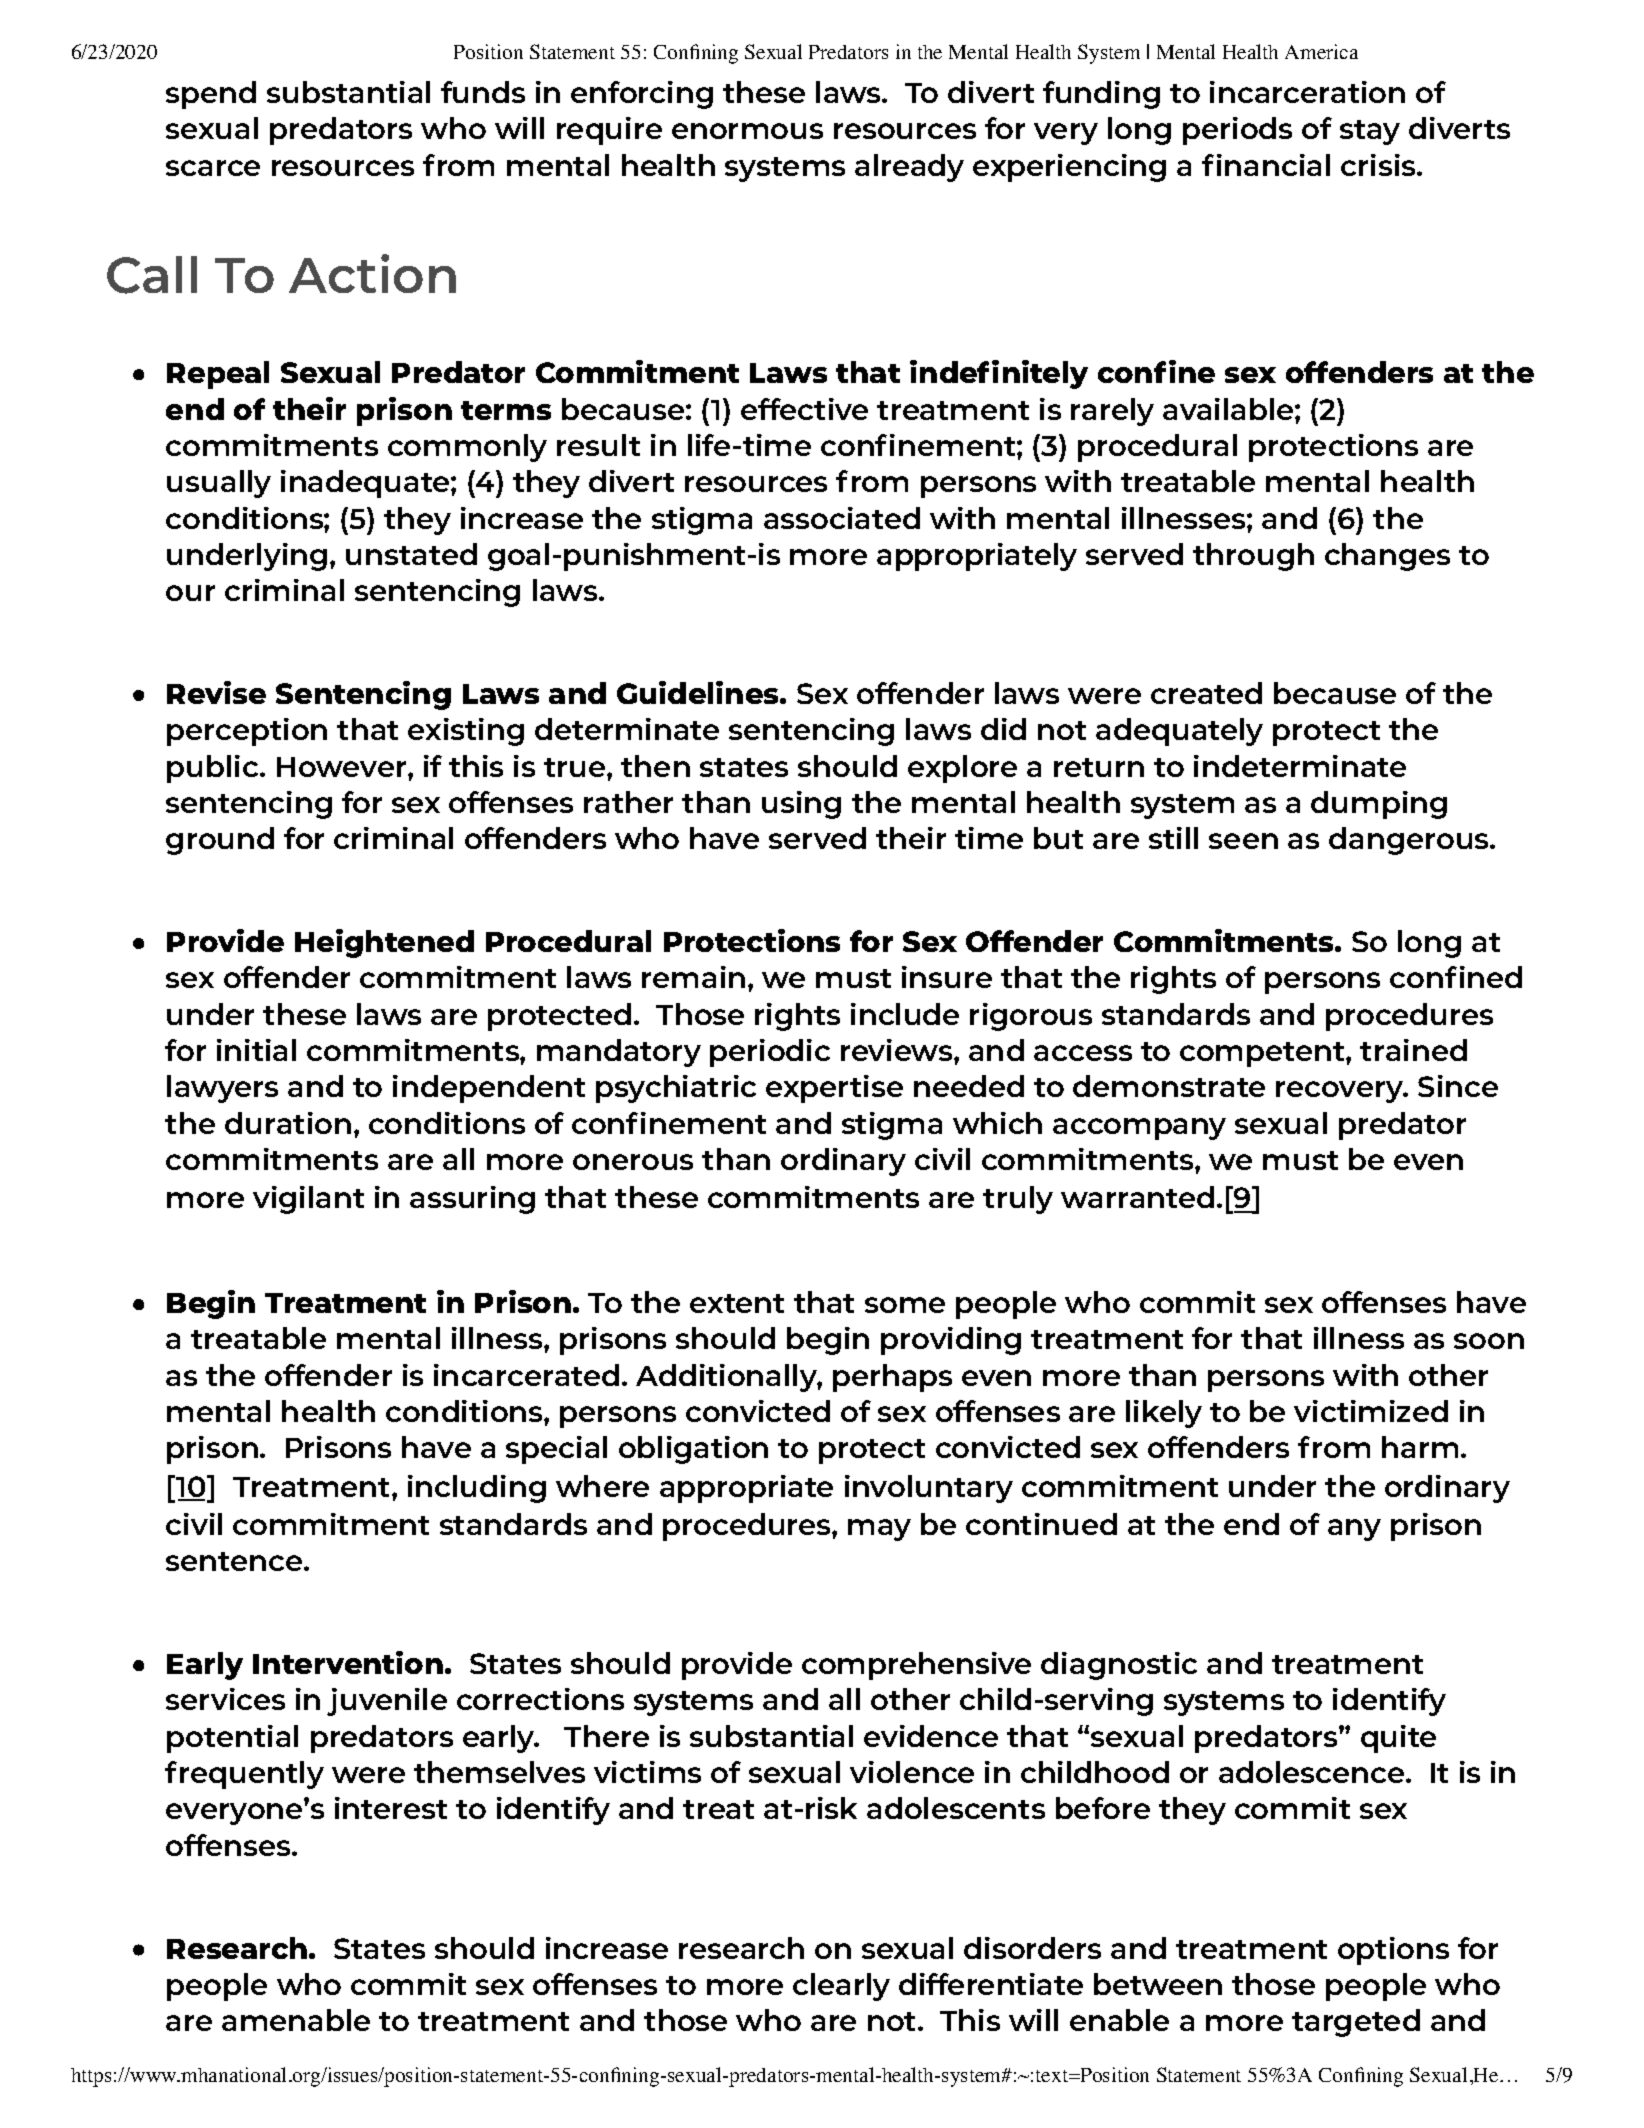 The height and width of the screenshot is (2128, 1644). Describe the element at coordinates (256, 1050) in the screenshot. I see `initial` at that location.
